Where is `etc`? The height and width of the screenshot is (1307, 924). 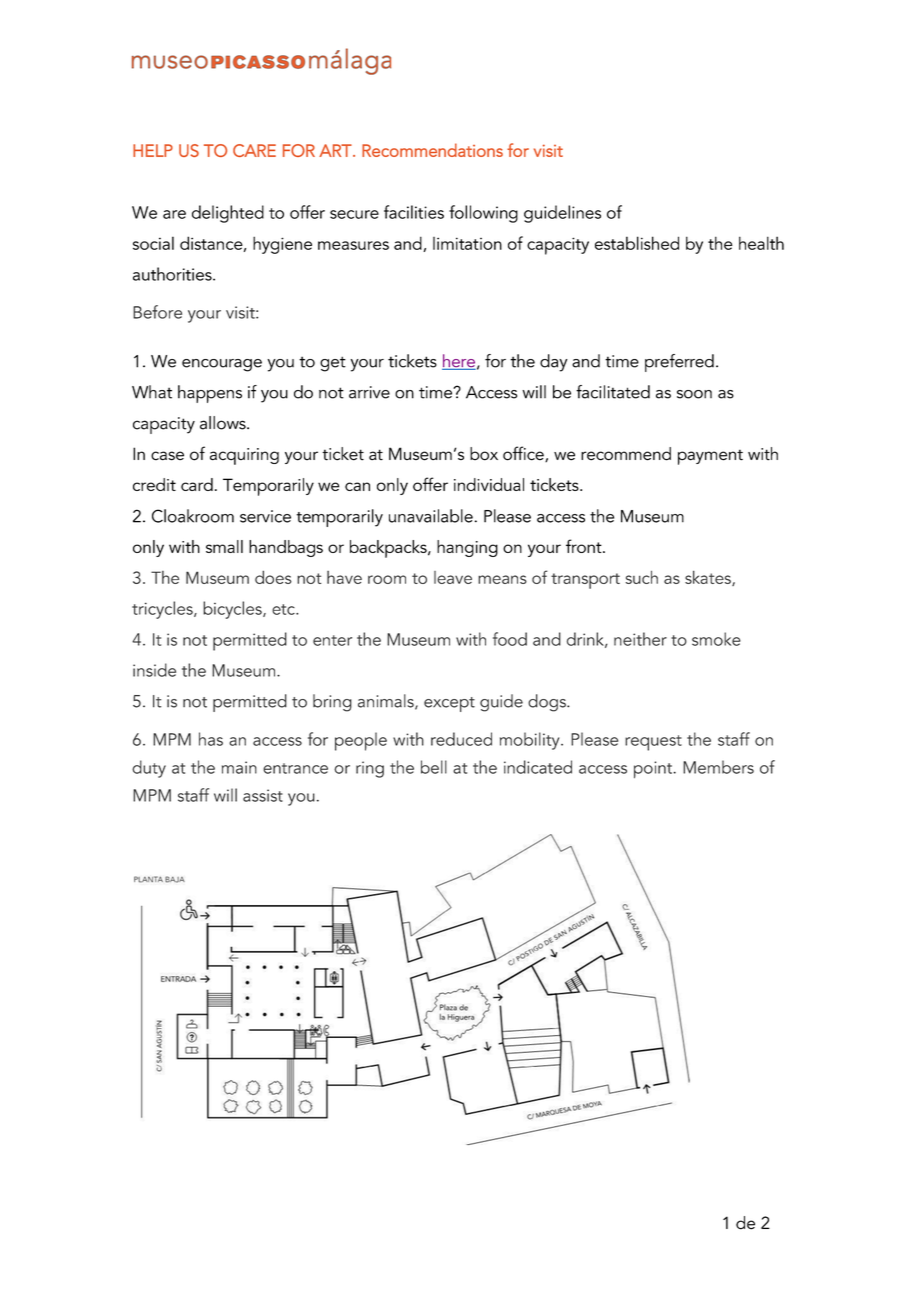 etc is located at coordinates (284, 609).
